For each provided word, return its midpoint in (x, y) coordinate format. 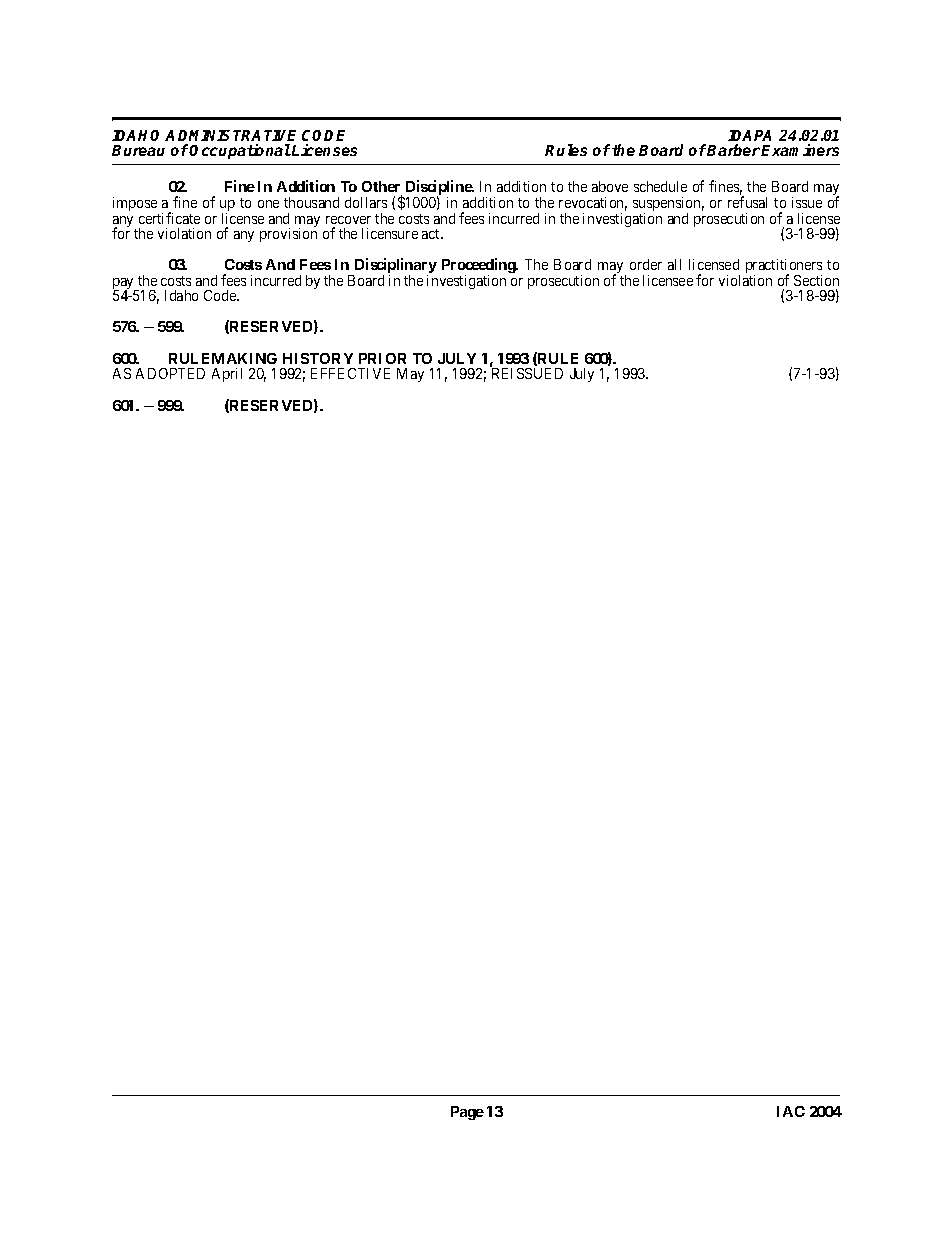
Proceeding (479, 267)
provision (288, 235)
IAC (791, 1111)
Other (382, 188)
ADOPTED (170, 373)
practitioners (784, 268)
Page (467, 1113)
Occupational (240, 151)
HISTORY (318, 358)
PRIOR (382, 358)
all (674, 264)
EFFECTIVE (350, 373)
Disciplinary (394, 267)
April (227, 375)
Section (816, 280)
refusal (747, 202)
